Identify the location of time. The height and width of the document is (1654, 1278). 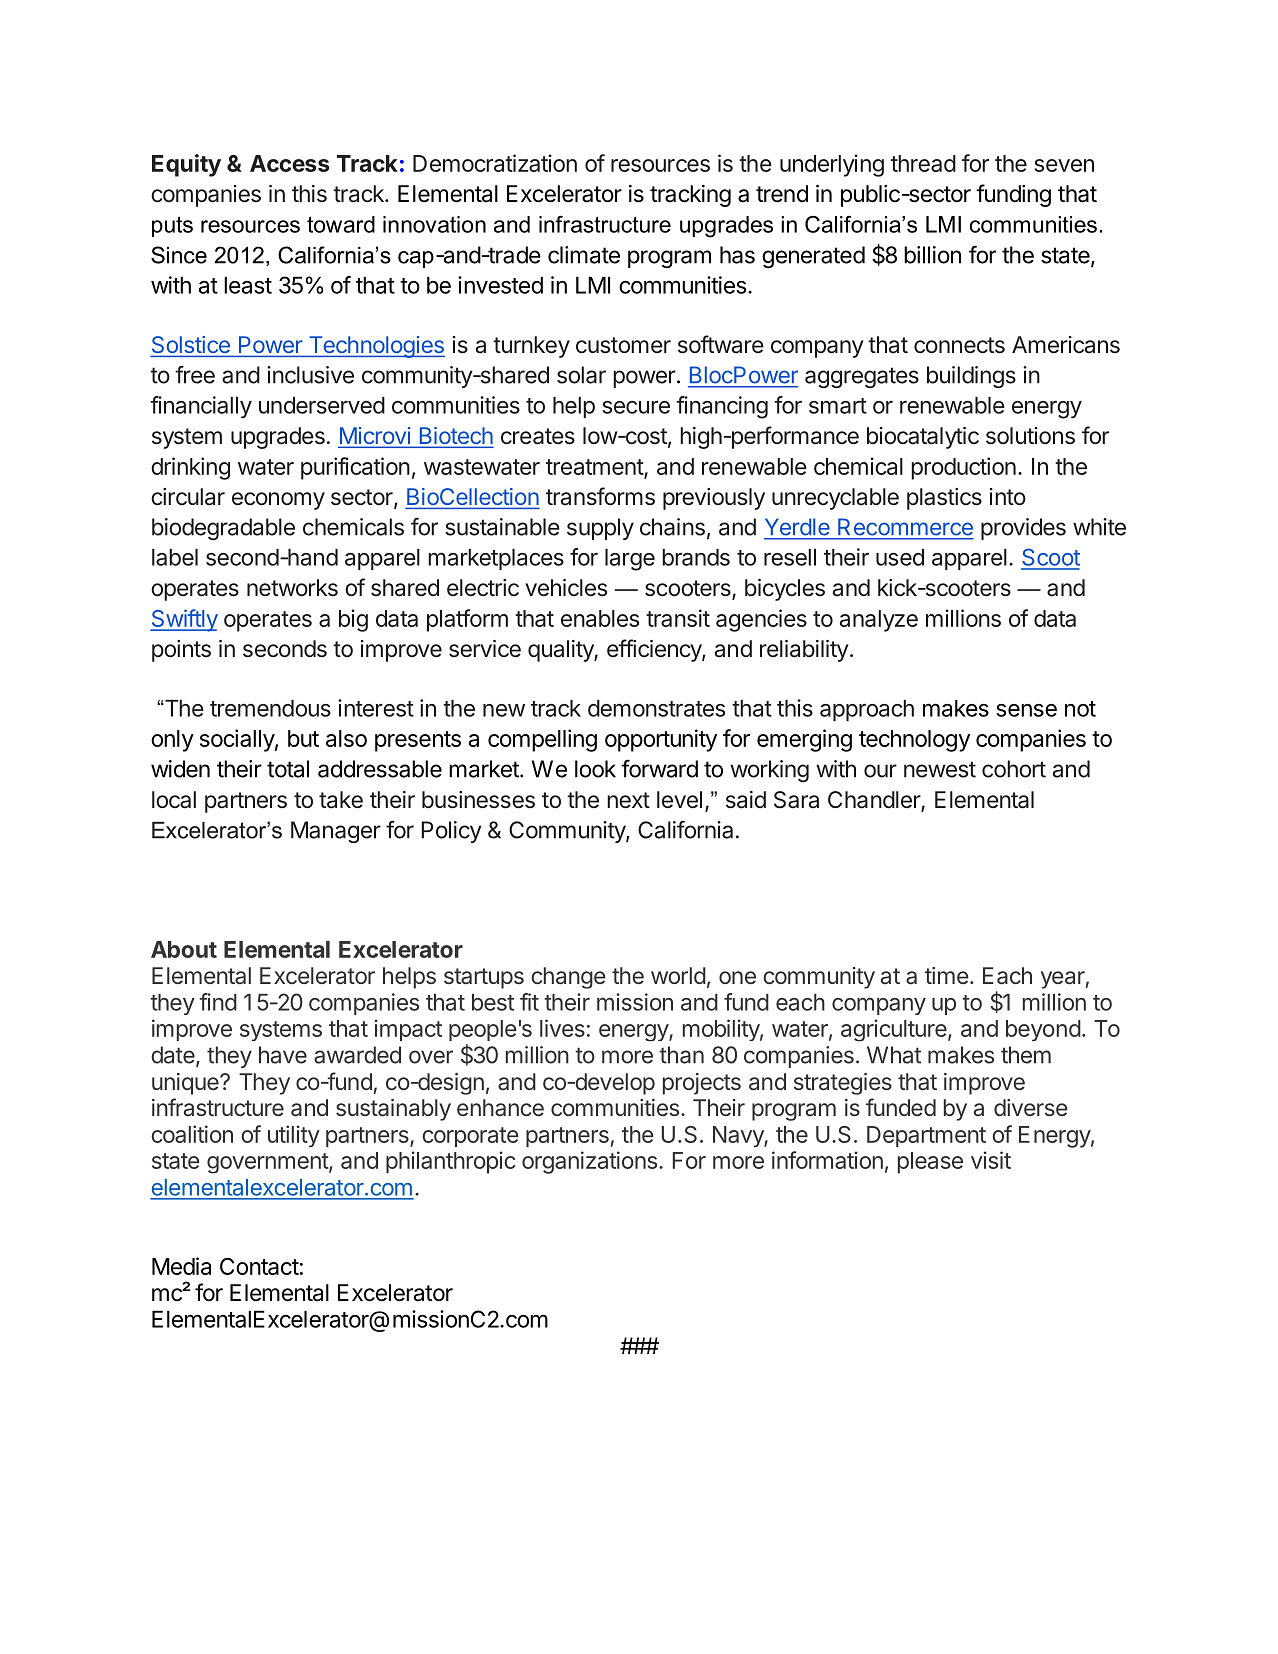
(947, 975).
